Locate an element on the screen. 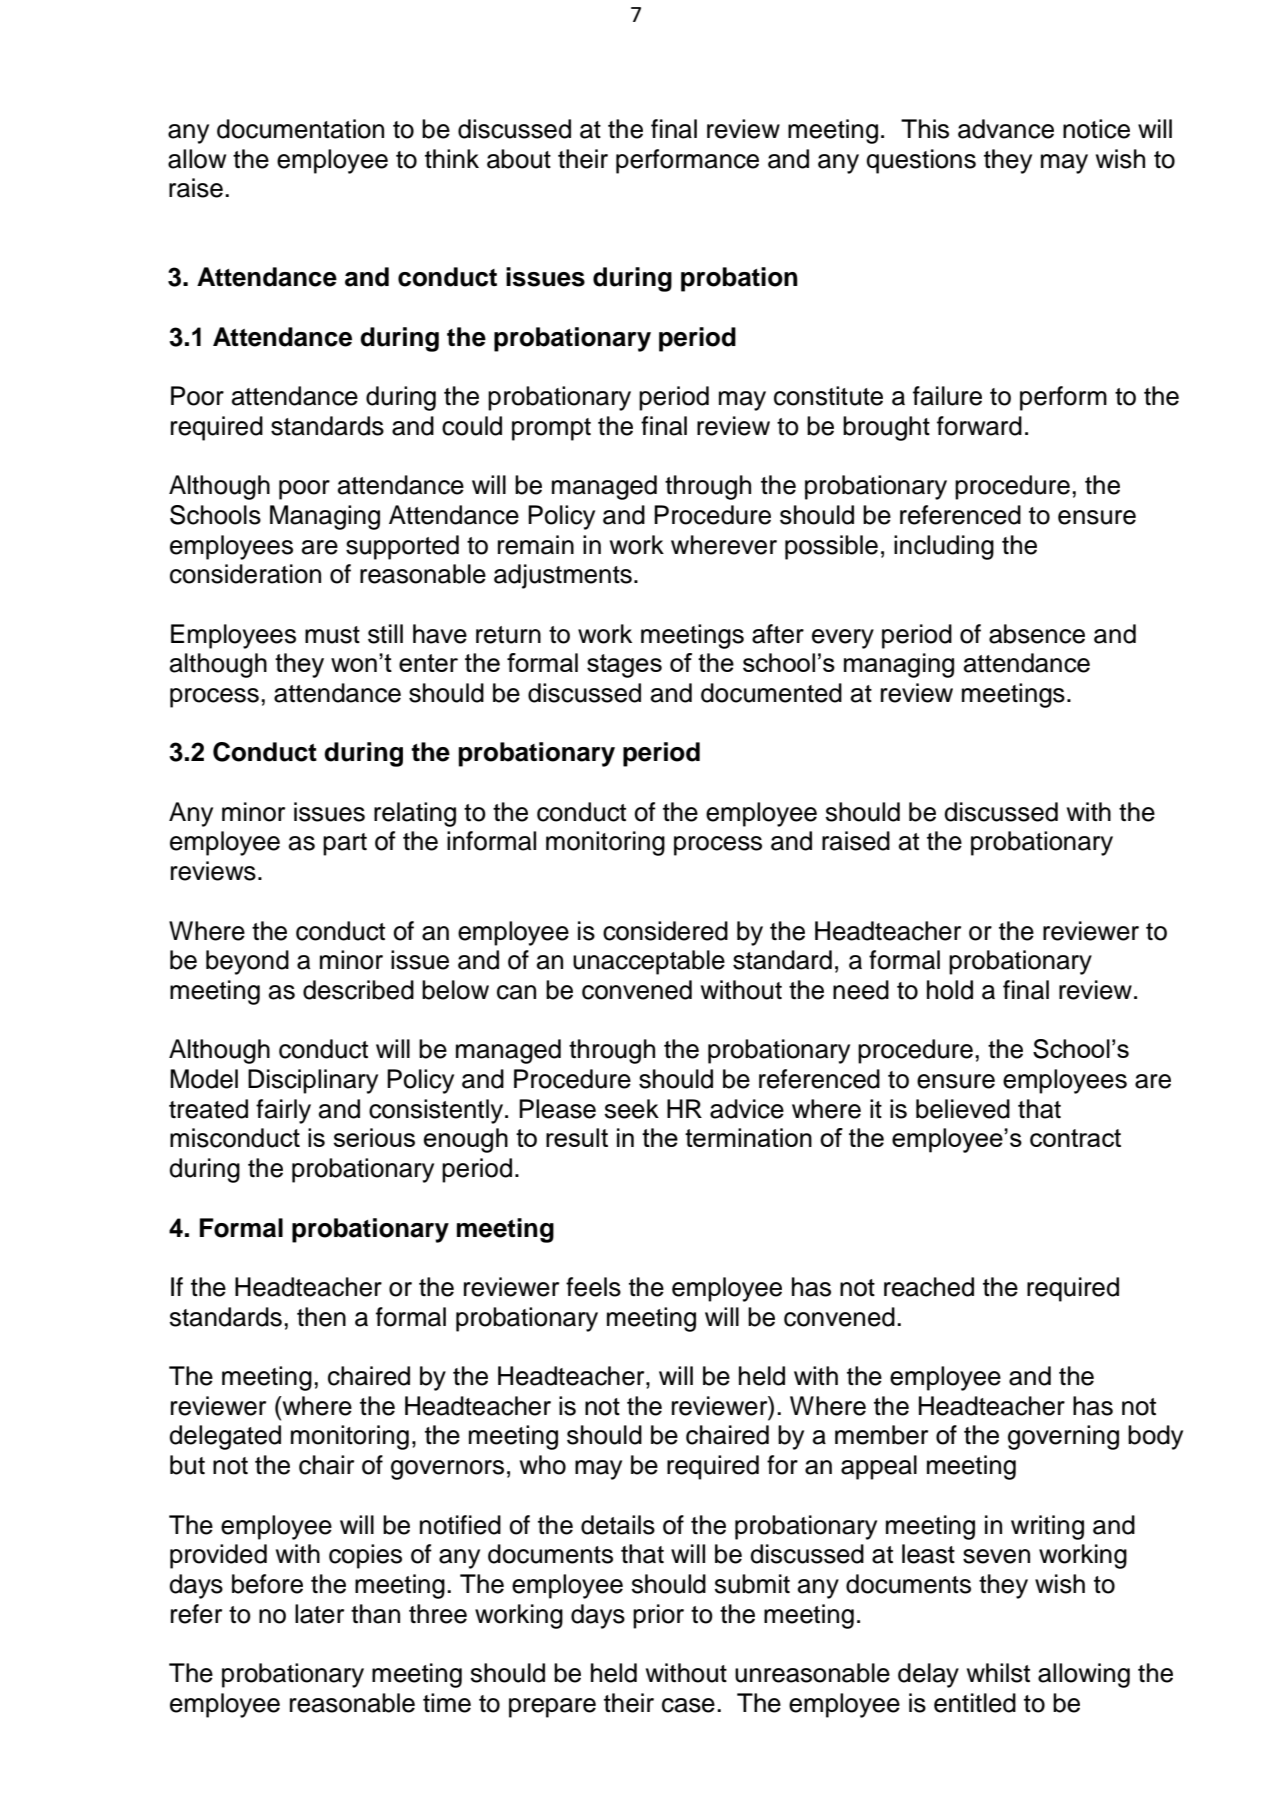 The height and width of the screenshot is (1812, 1280). advance is located at coordinates (1006, 129).
